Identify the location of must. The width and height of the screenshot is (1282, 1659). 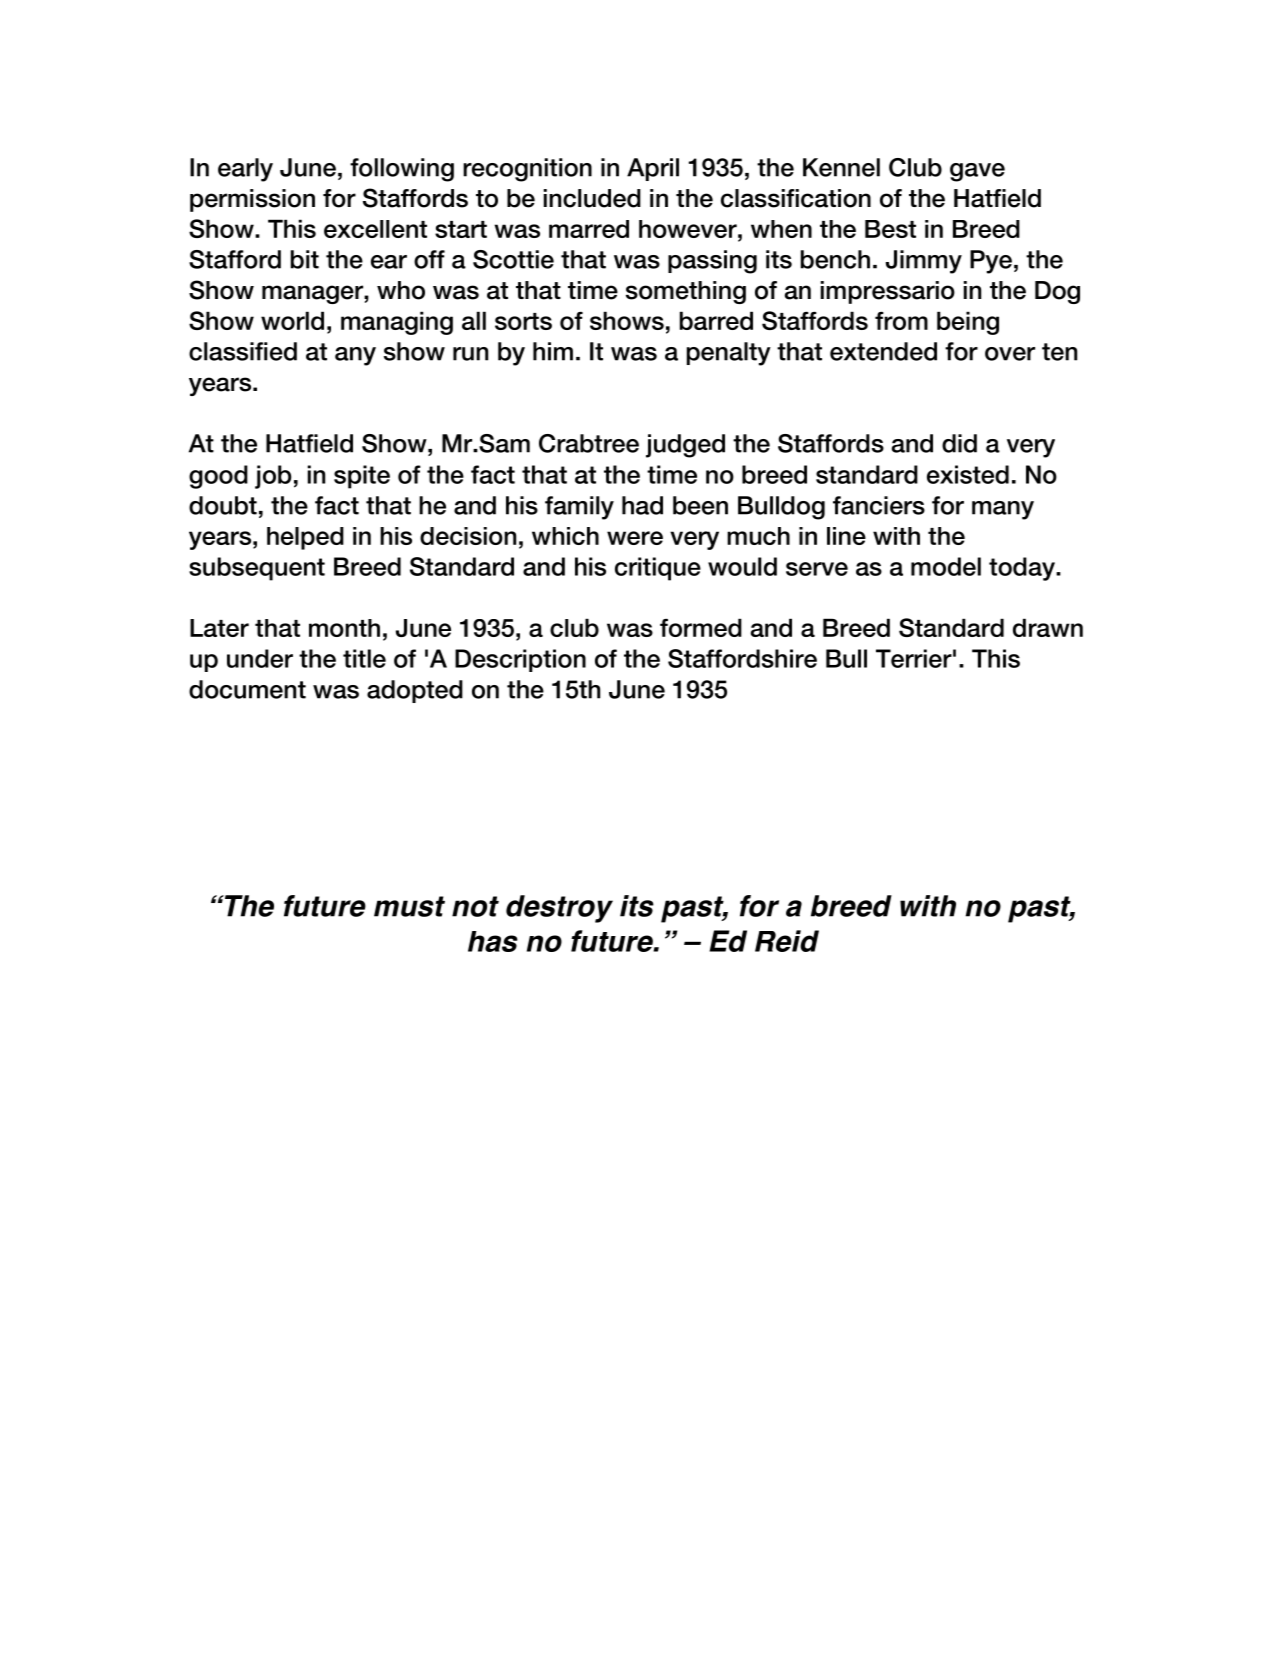
(409, 906).
